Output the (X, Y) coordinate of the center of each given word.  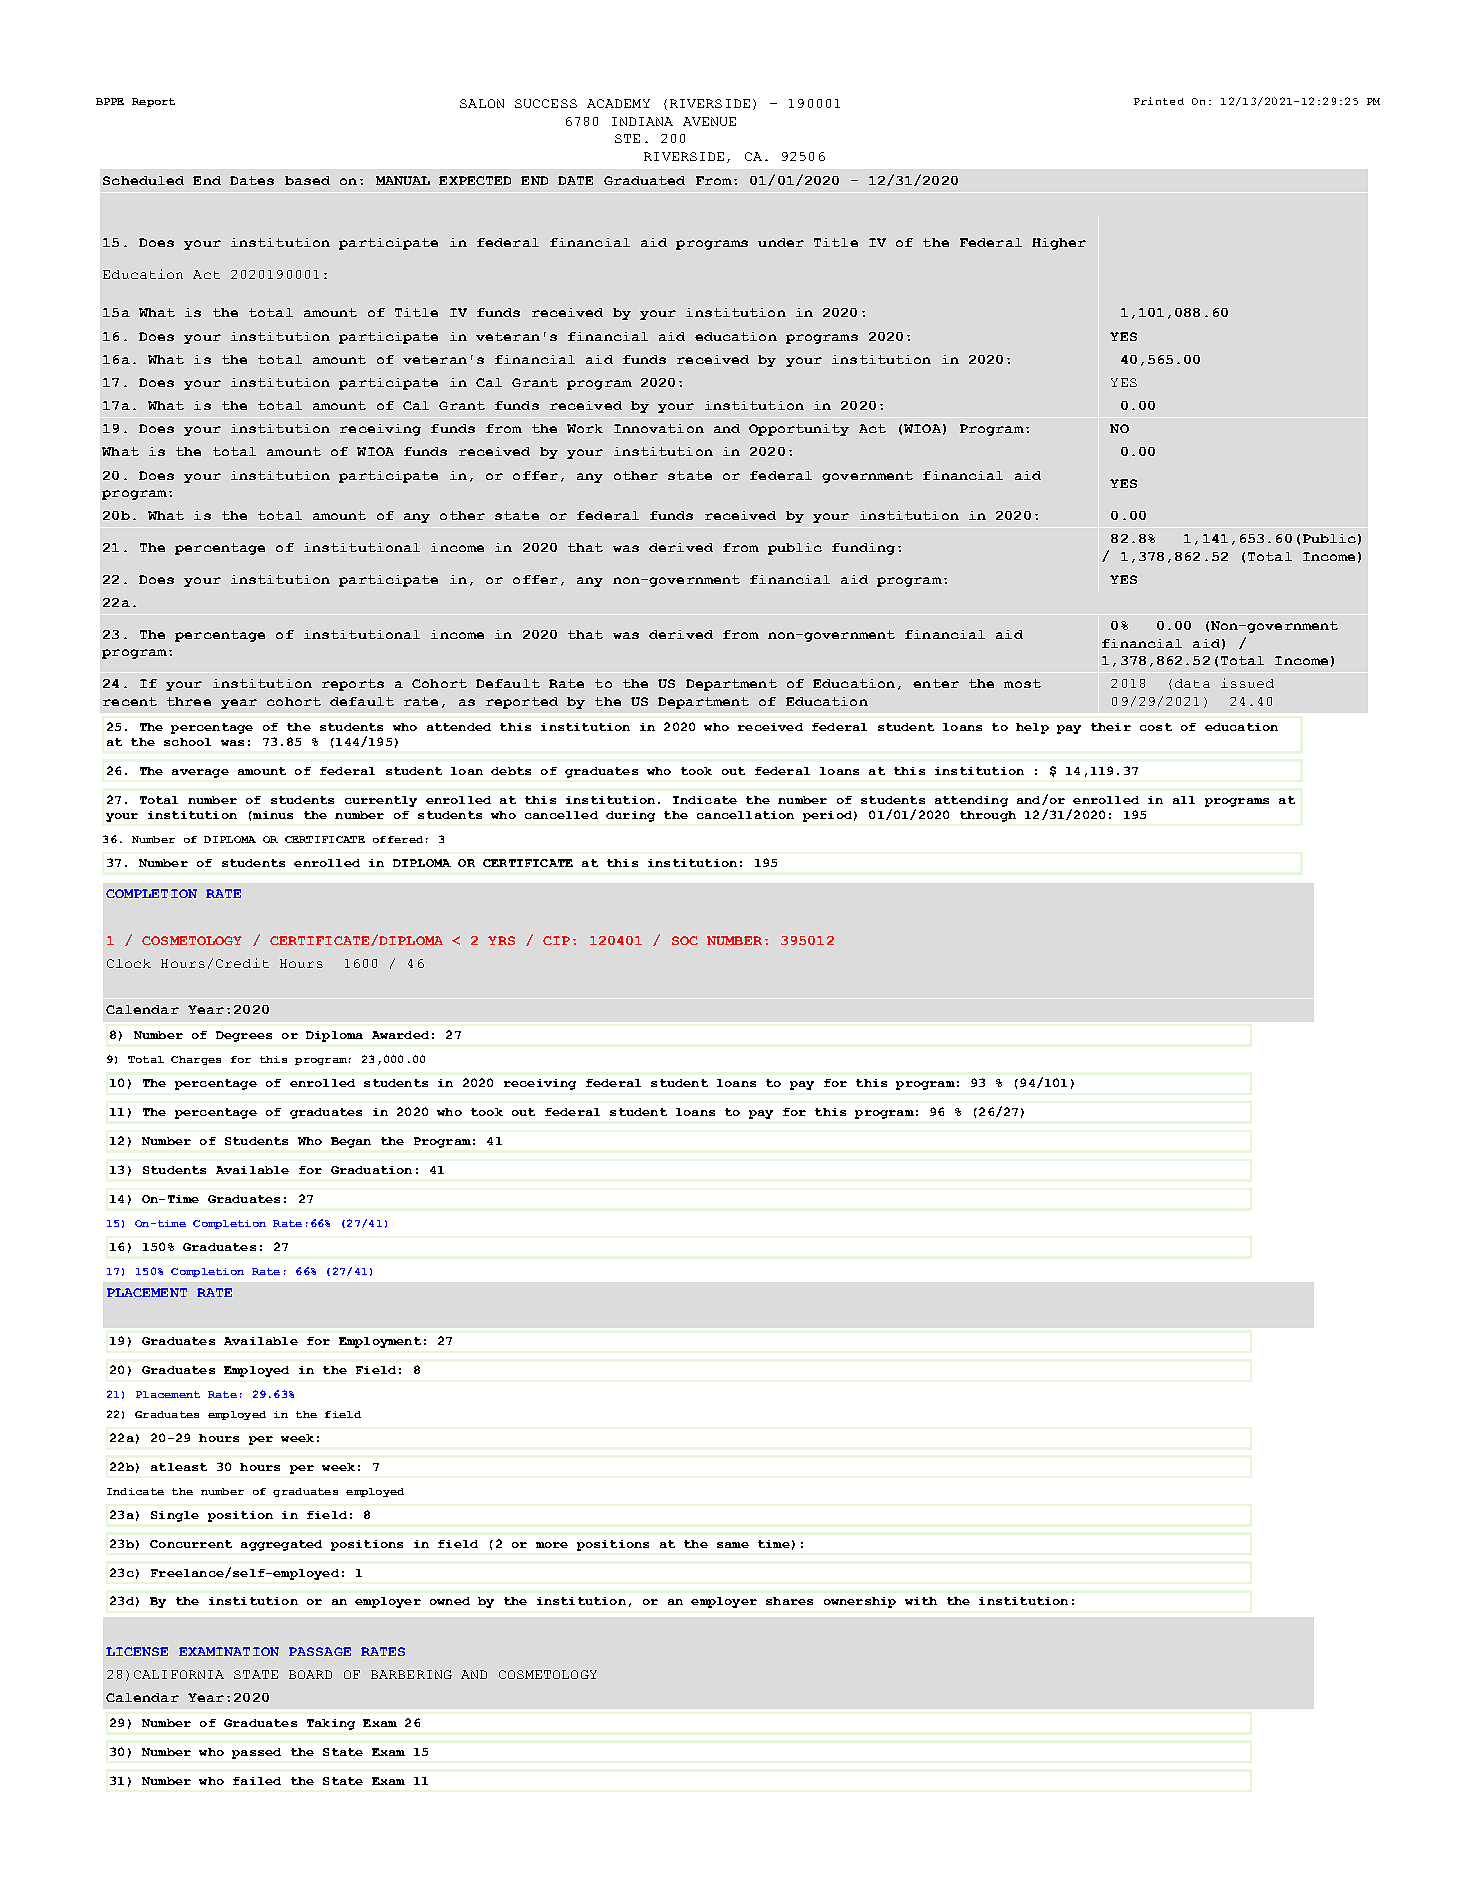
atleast (179, 1467)
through (988, 816)
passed (256, 1753)
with (921, 1601)
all (1184, 800)
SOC (685, 940)
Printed (1159, 101)
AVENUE (709, 121)
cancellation (745, 815)
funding (863, 549)
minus (272, 815)
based (307, 180)
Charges (196, 1060)
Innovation (659, 428)
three (189, 701)
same (733, 1545)
